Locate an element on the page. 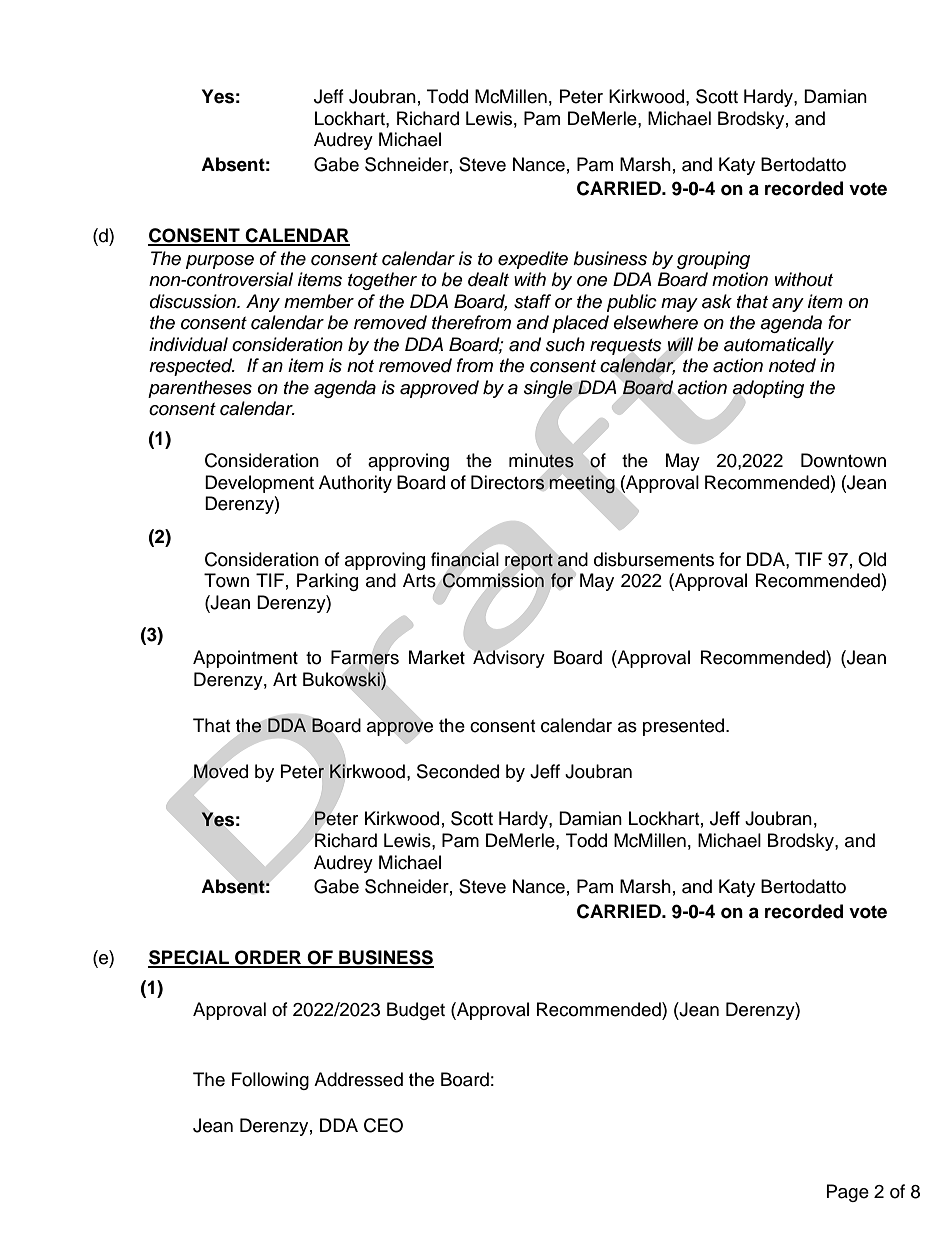 This page has width=952, height=1233. presented is located at coordinates (685, 727).
